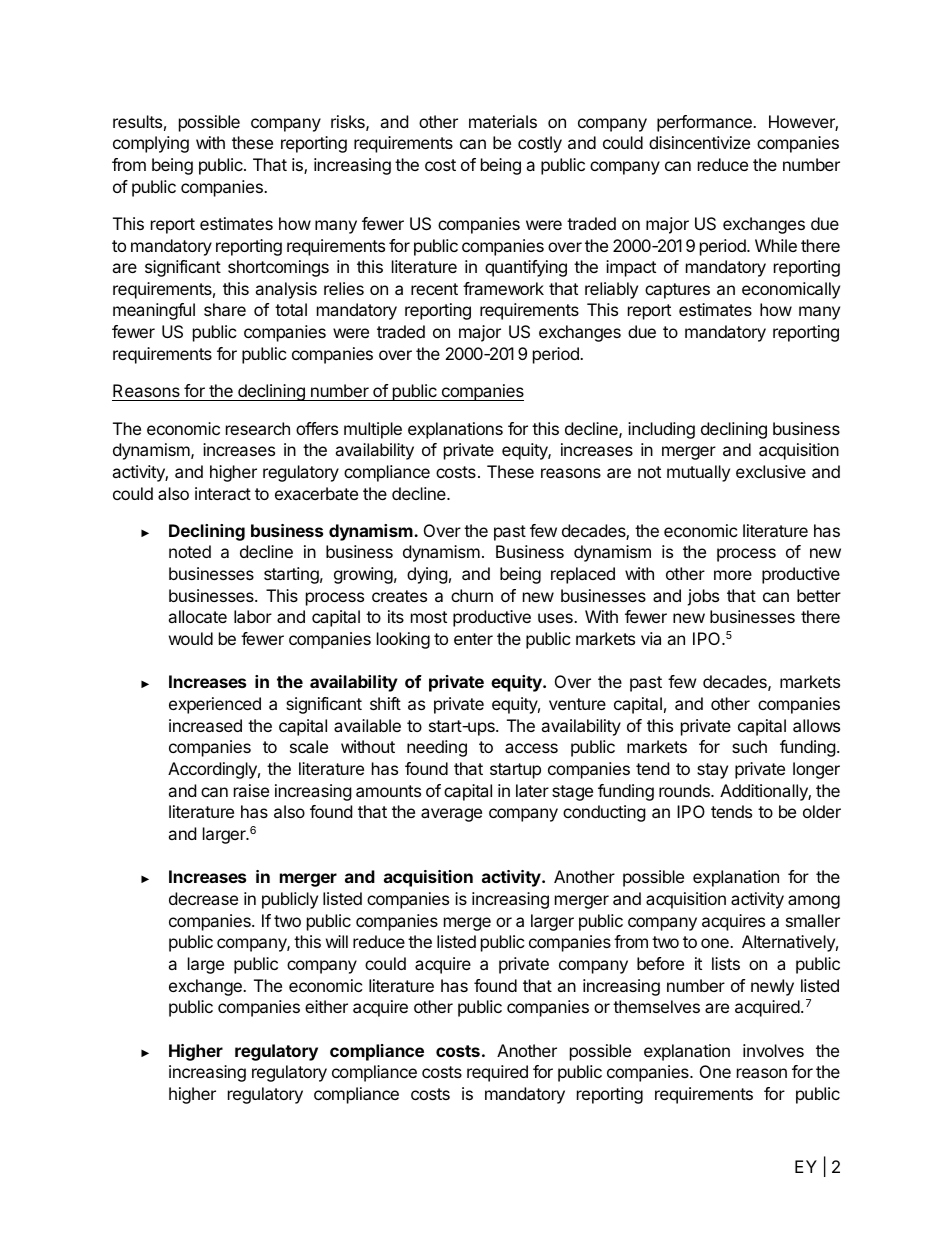 The image size is (952, 1233). What do you see at coordinates (661, 430) in the image?
I see `including` at bounding box center [661, 430].
